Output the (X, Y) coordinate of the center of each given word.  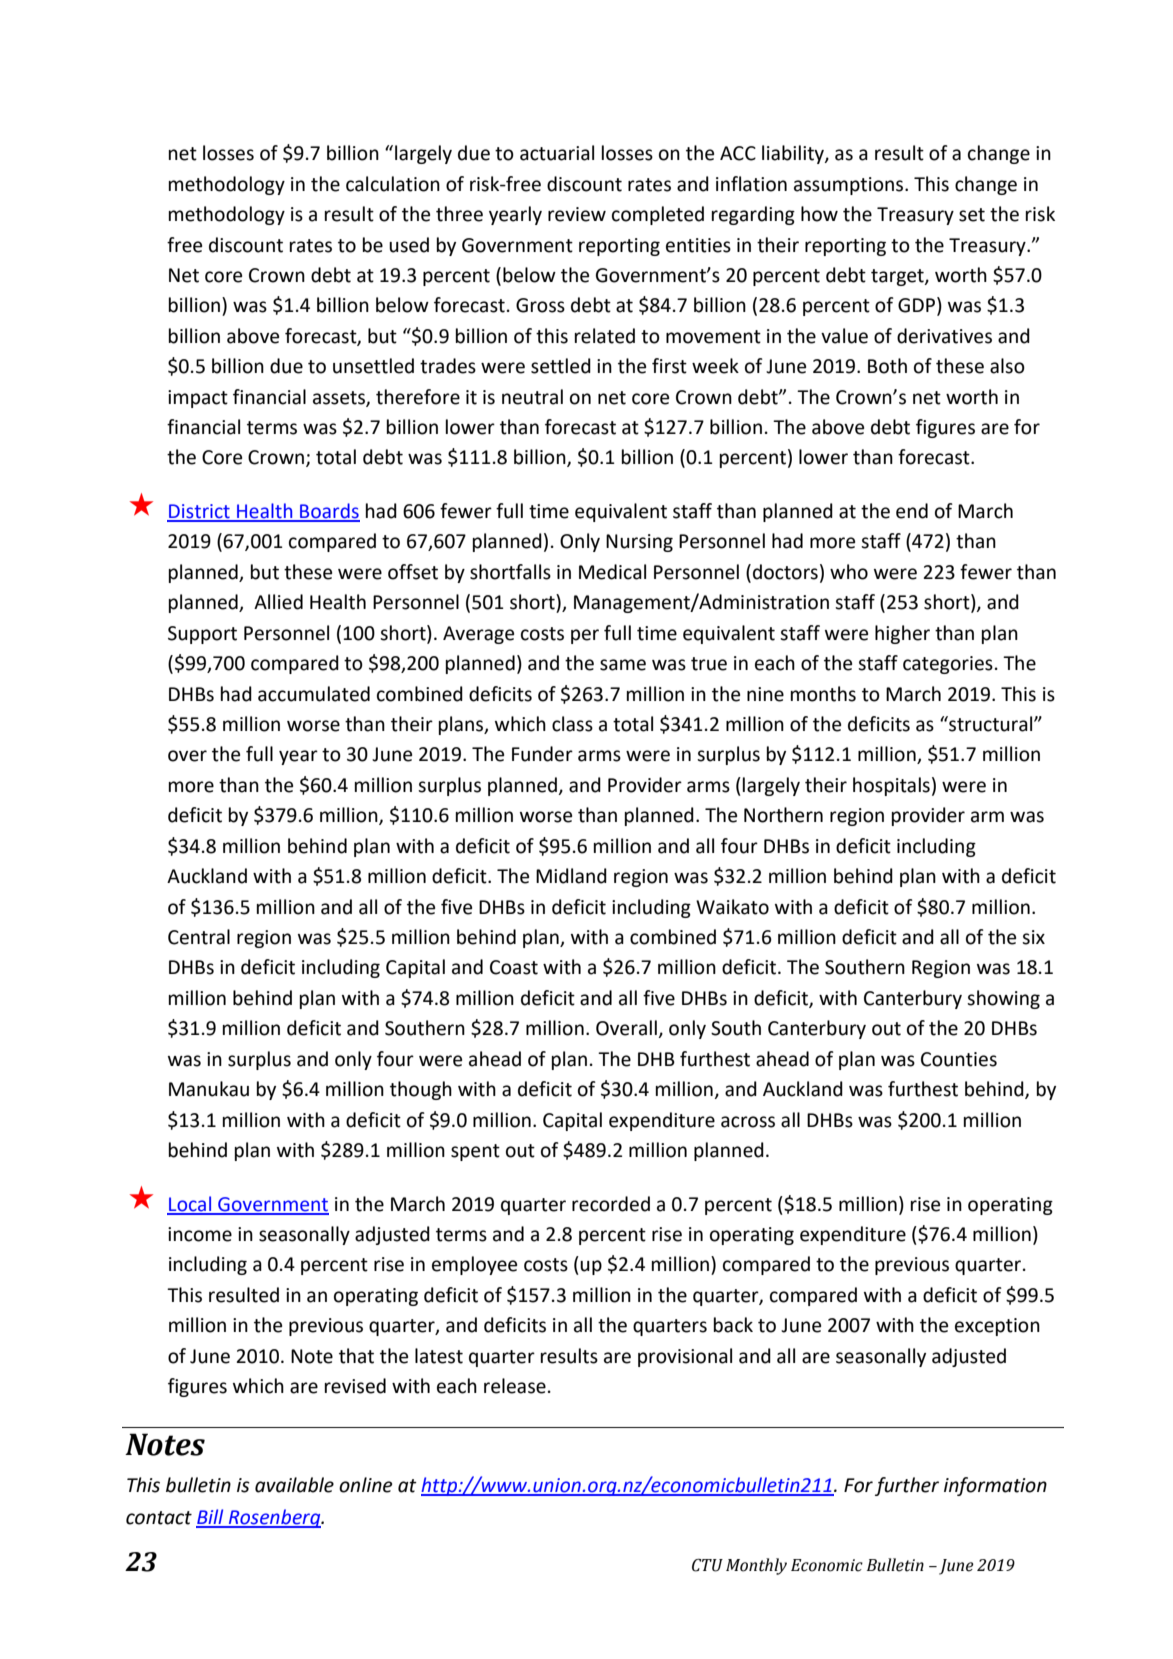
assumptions (850, 186)
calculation (393, 184)
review (577, 214)
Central (199, 937)
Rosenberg (274, 1518)
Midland (571, 876)
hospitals (891, 786)
